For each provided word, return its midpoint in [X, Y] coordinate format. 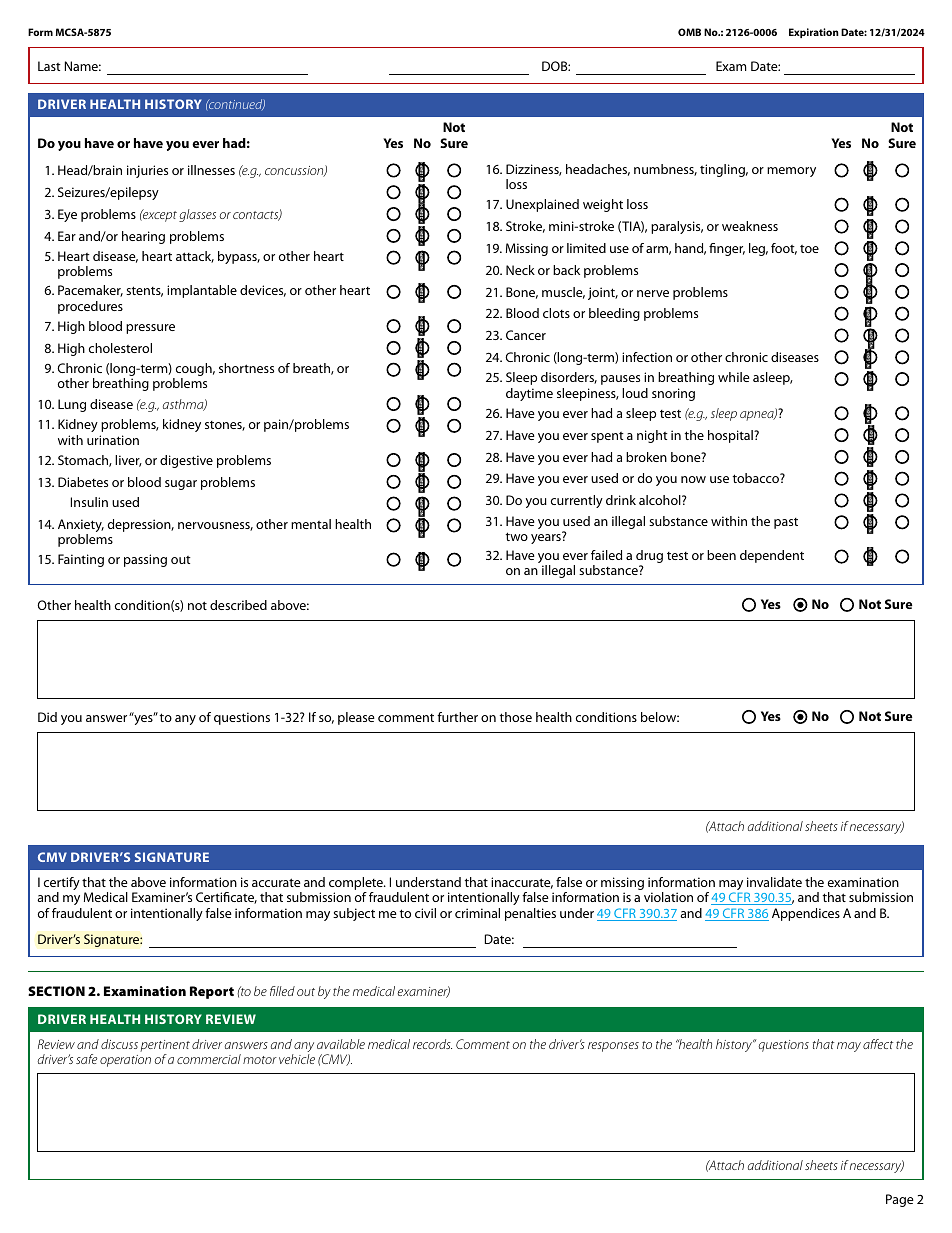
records [432, 1044]
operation [125, 1061]
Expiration [814, 33]
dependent [772, 556]
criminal [477, 913]
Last [49, 66]
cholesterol [120, 348]
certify [62, 885]
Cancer [526, 335]
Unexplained [542, 205]
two [516, 536]
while [734, 377]
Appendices [806, 914]
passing [145, 560]
